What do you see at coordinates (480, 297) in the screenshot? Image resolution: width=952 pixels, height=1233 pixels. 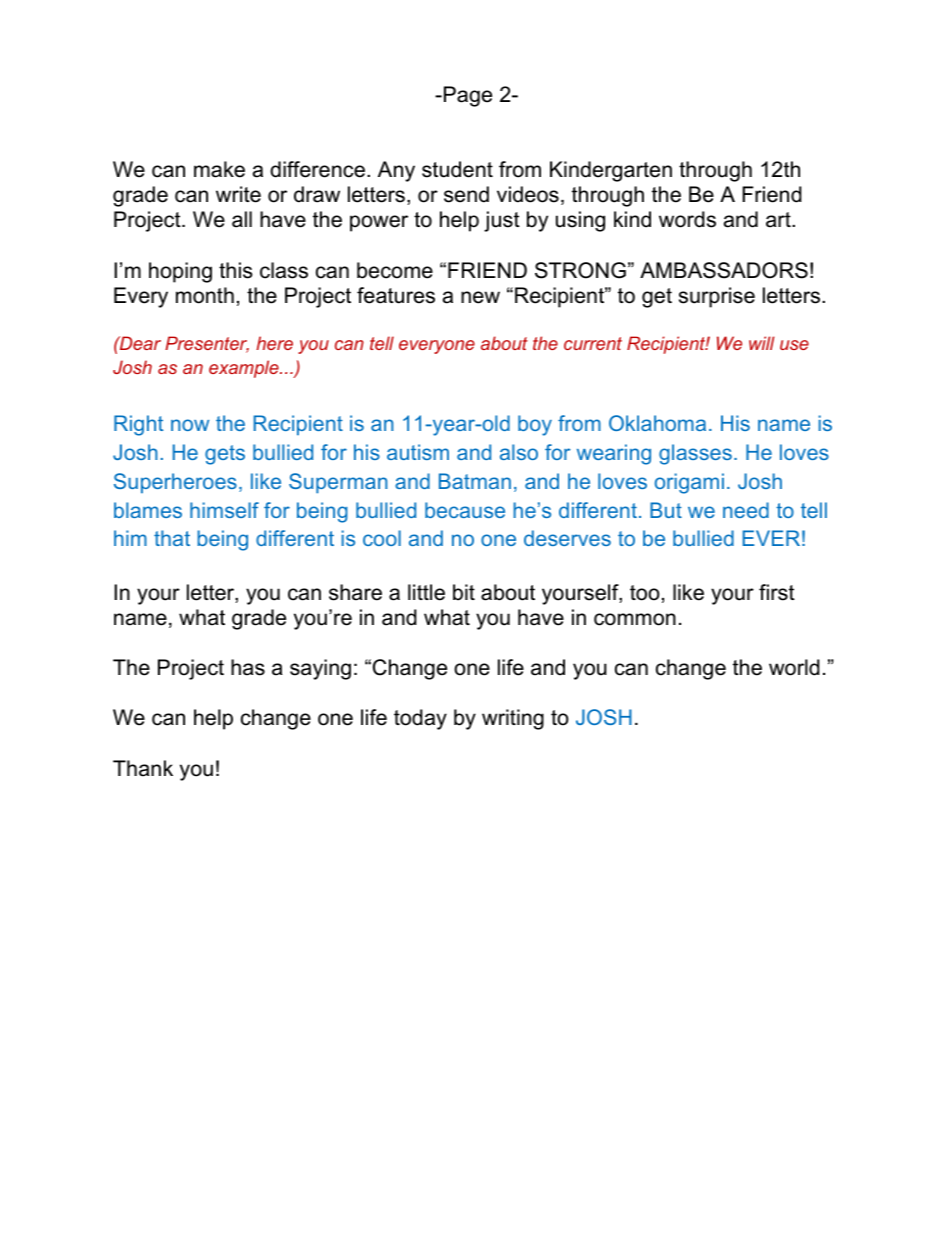 I see `new` at bounding box center [480, 297].
